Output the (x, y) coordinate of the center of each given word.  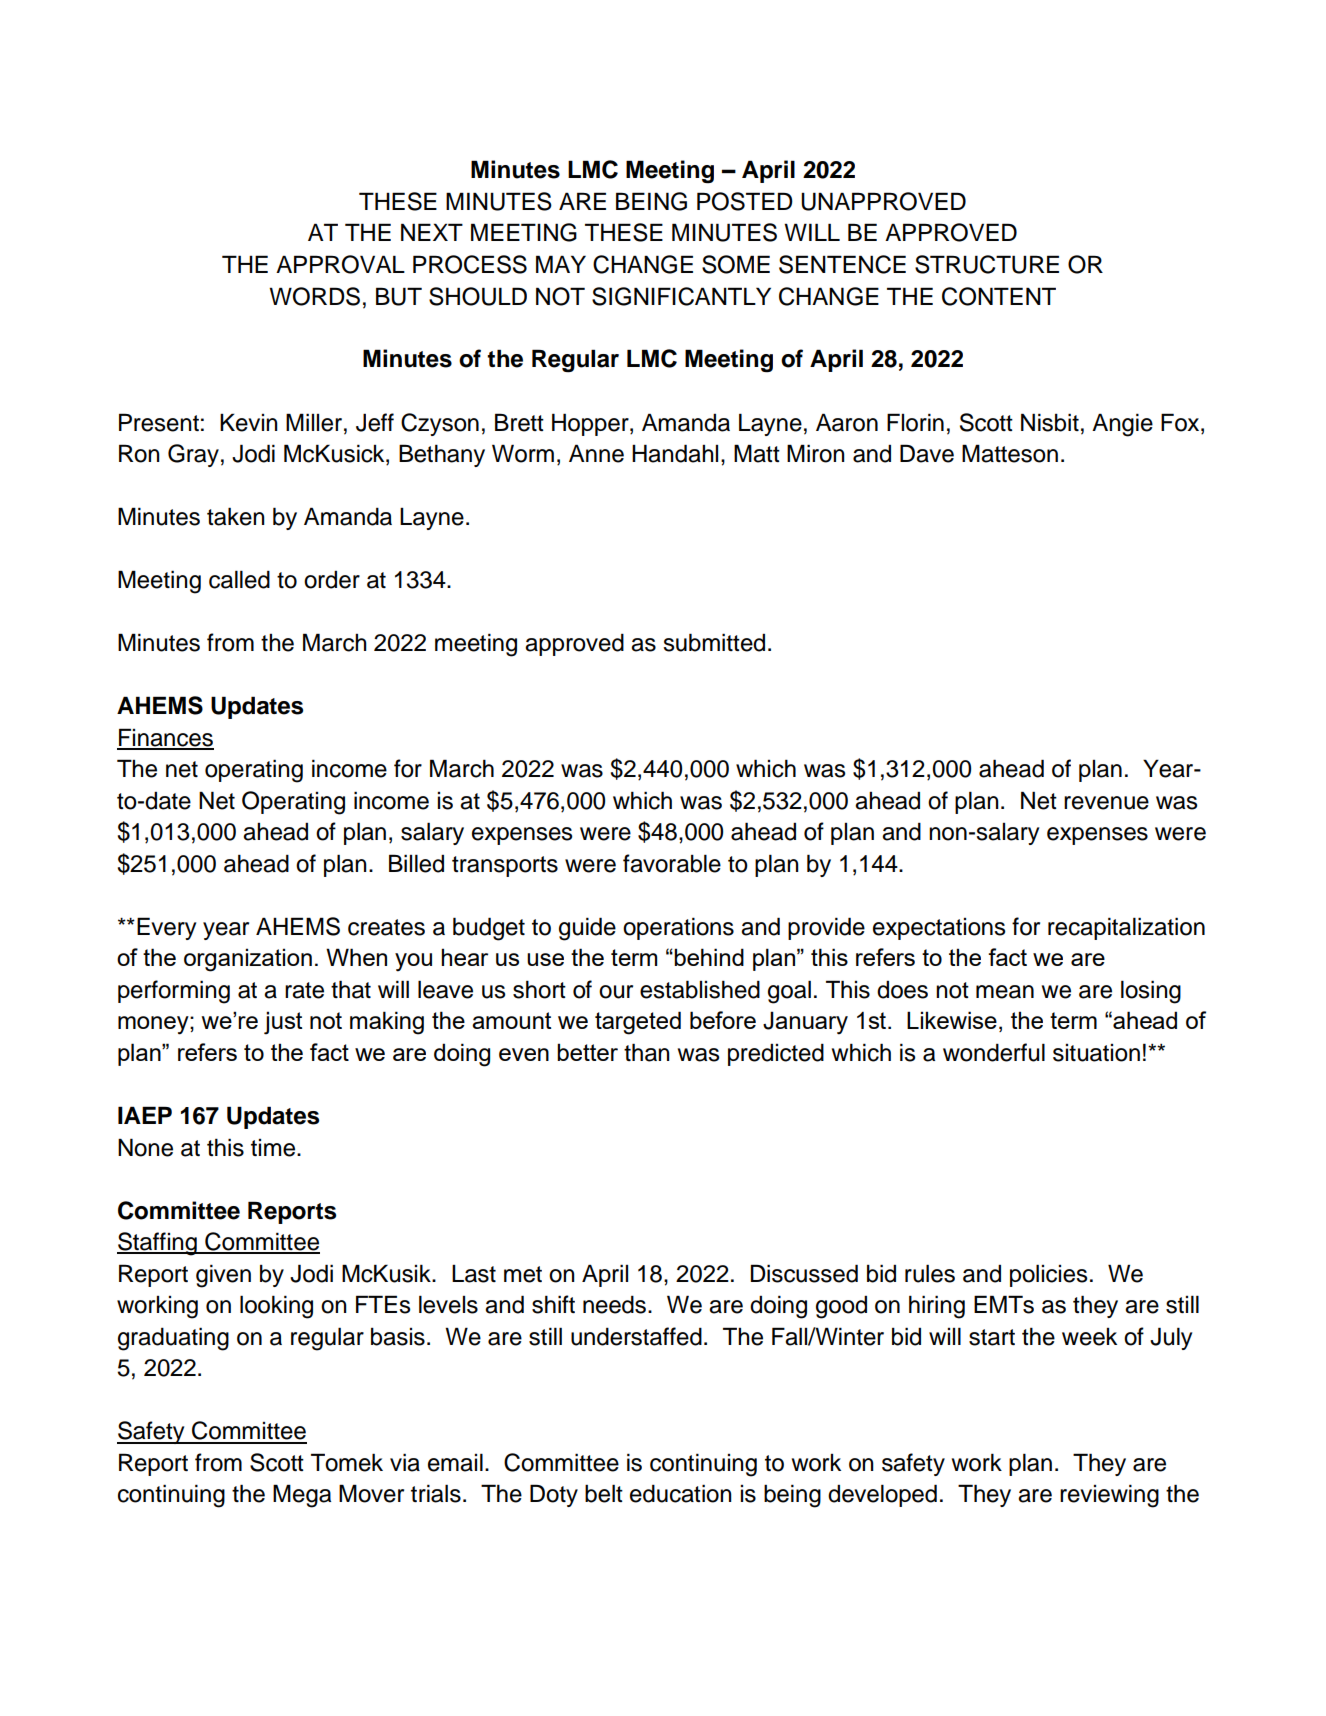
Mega (302, 1496)
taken (236, 516)
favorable (672, 863)
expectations (939, 929)
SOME (736, 264)
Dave (927, 453)
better (587, 1052)
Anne (596, 453)
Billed (416, 863)
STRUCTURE (987, 264)
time (274, 1148)
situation (1096, 1053)
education (681, 1493)
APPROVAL (340, 264)
